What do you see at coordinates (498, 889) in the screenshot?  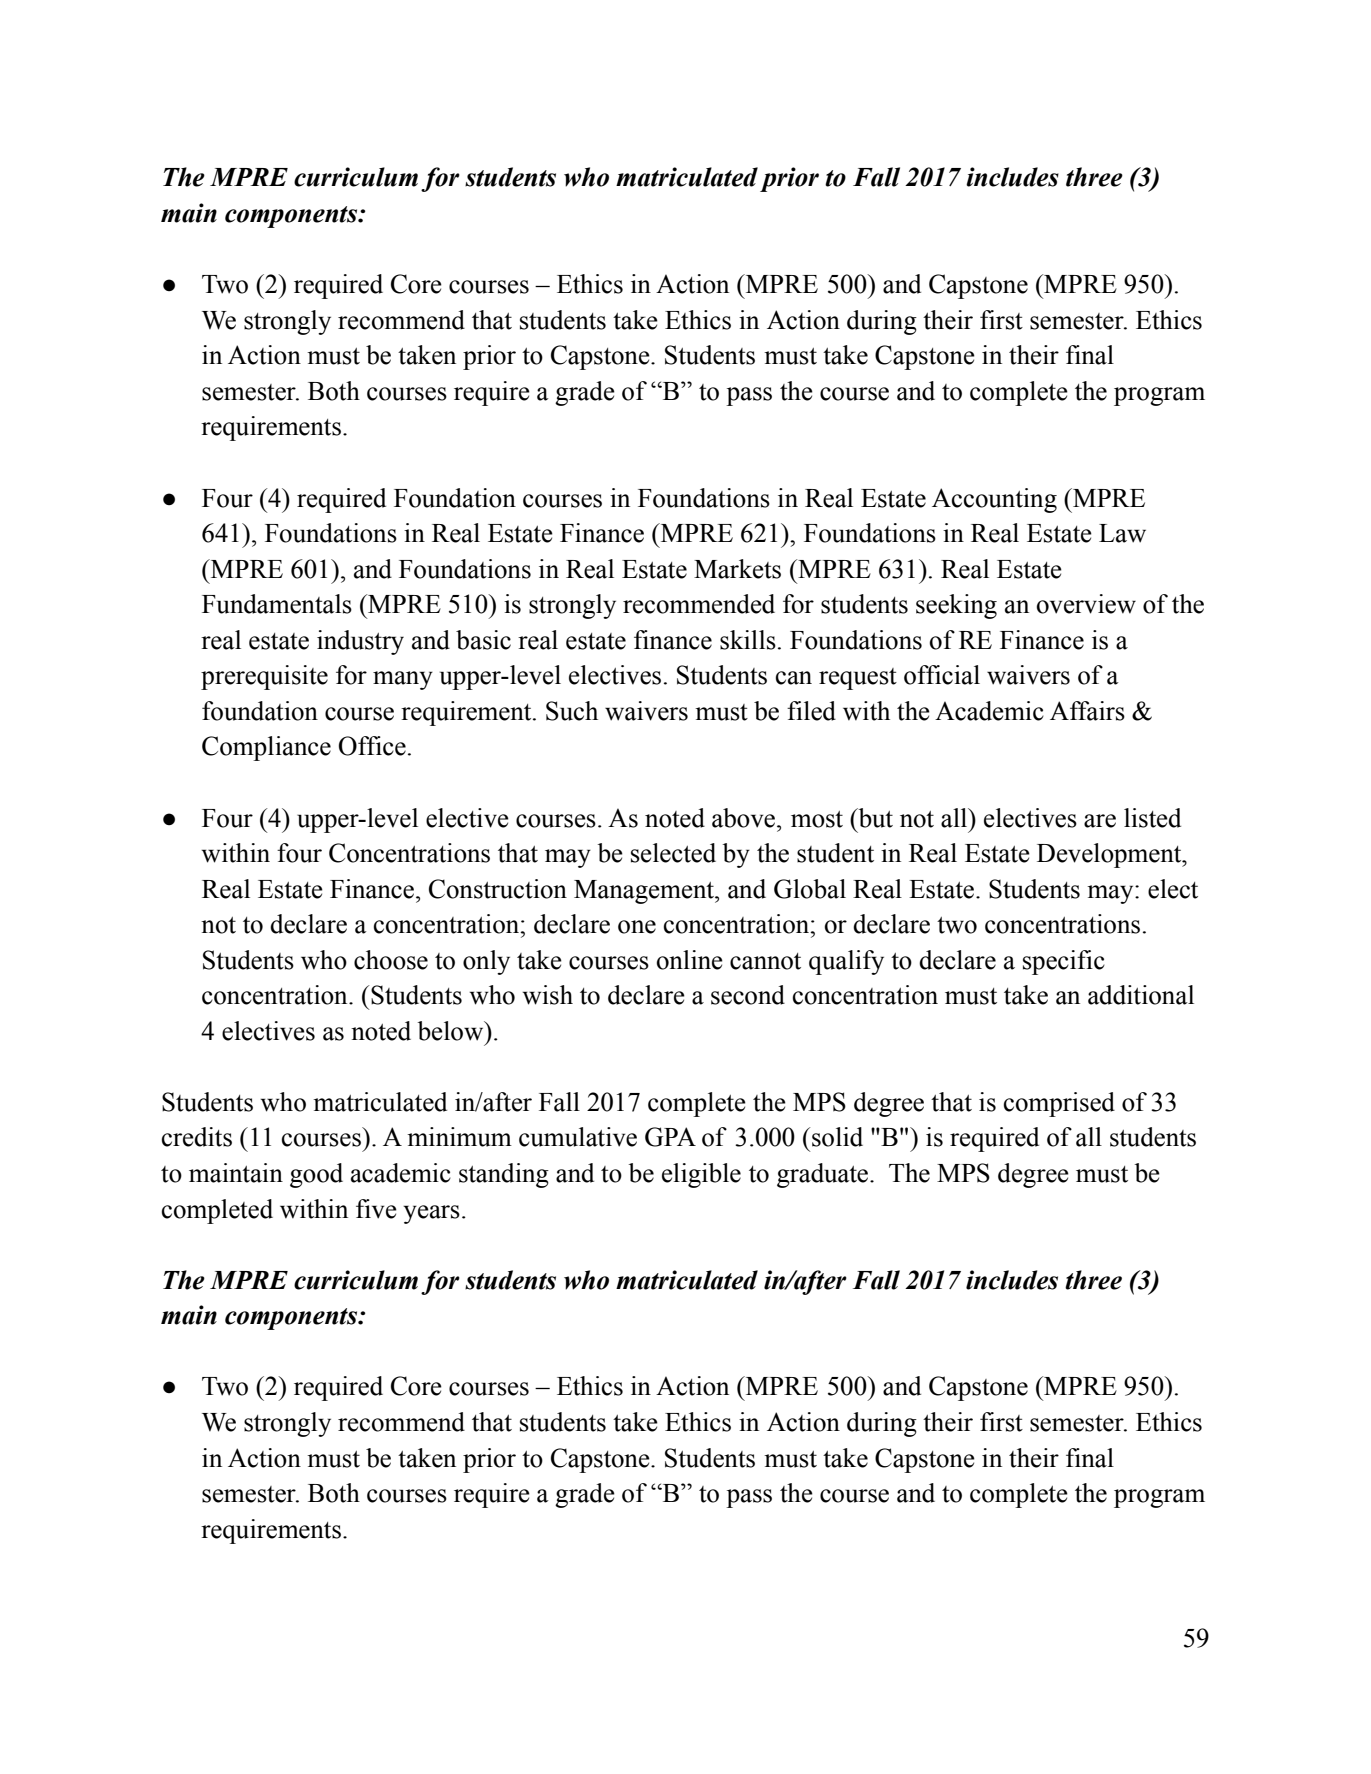 I see `Construction` at bounding box center [498, 889].
